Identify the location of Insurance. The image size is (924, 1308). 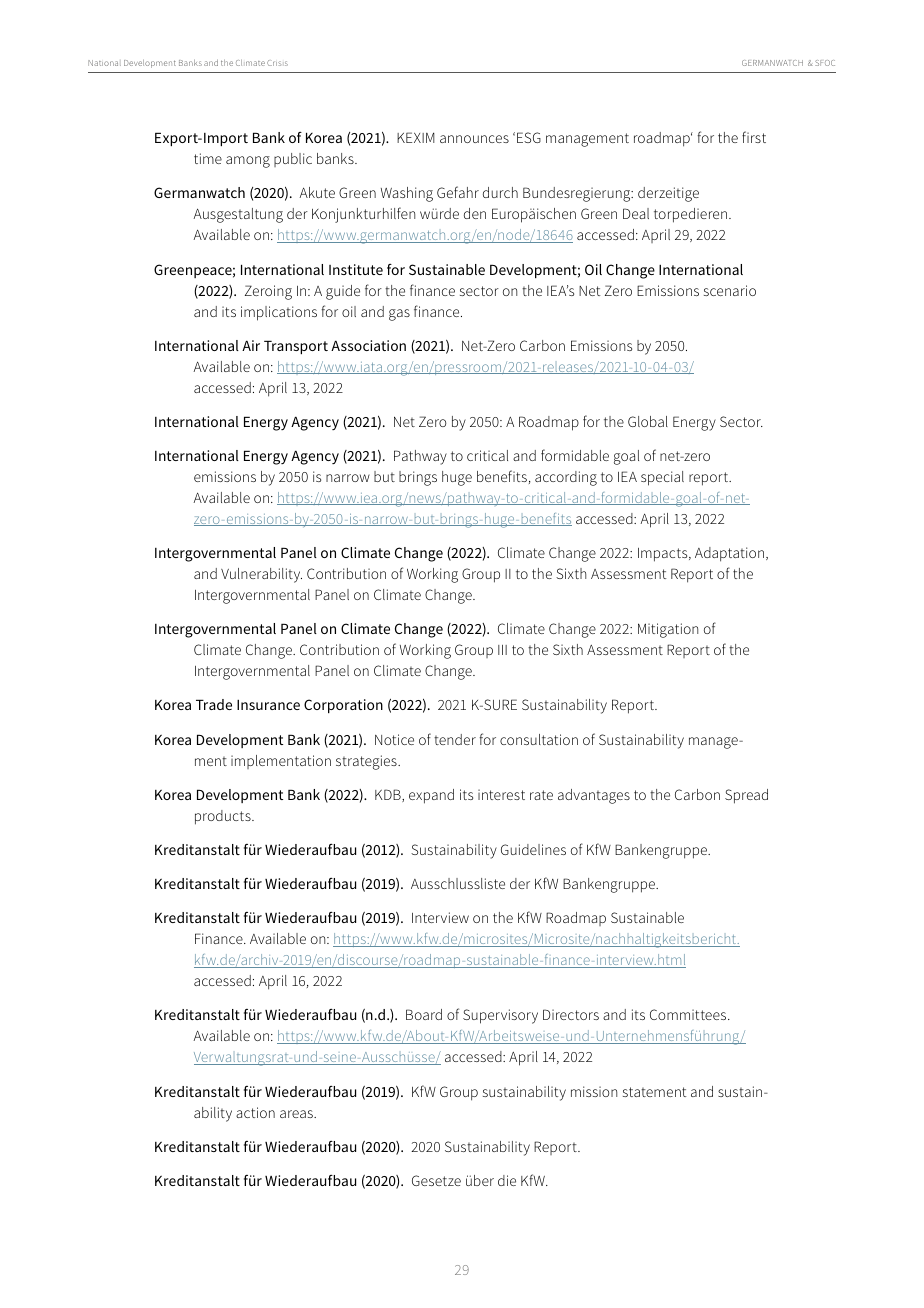
(268, 705).
